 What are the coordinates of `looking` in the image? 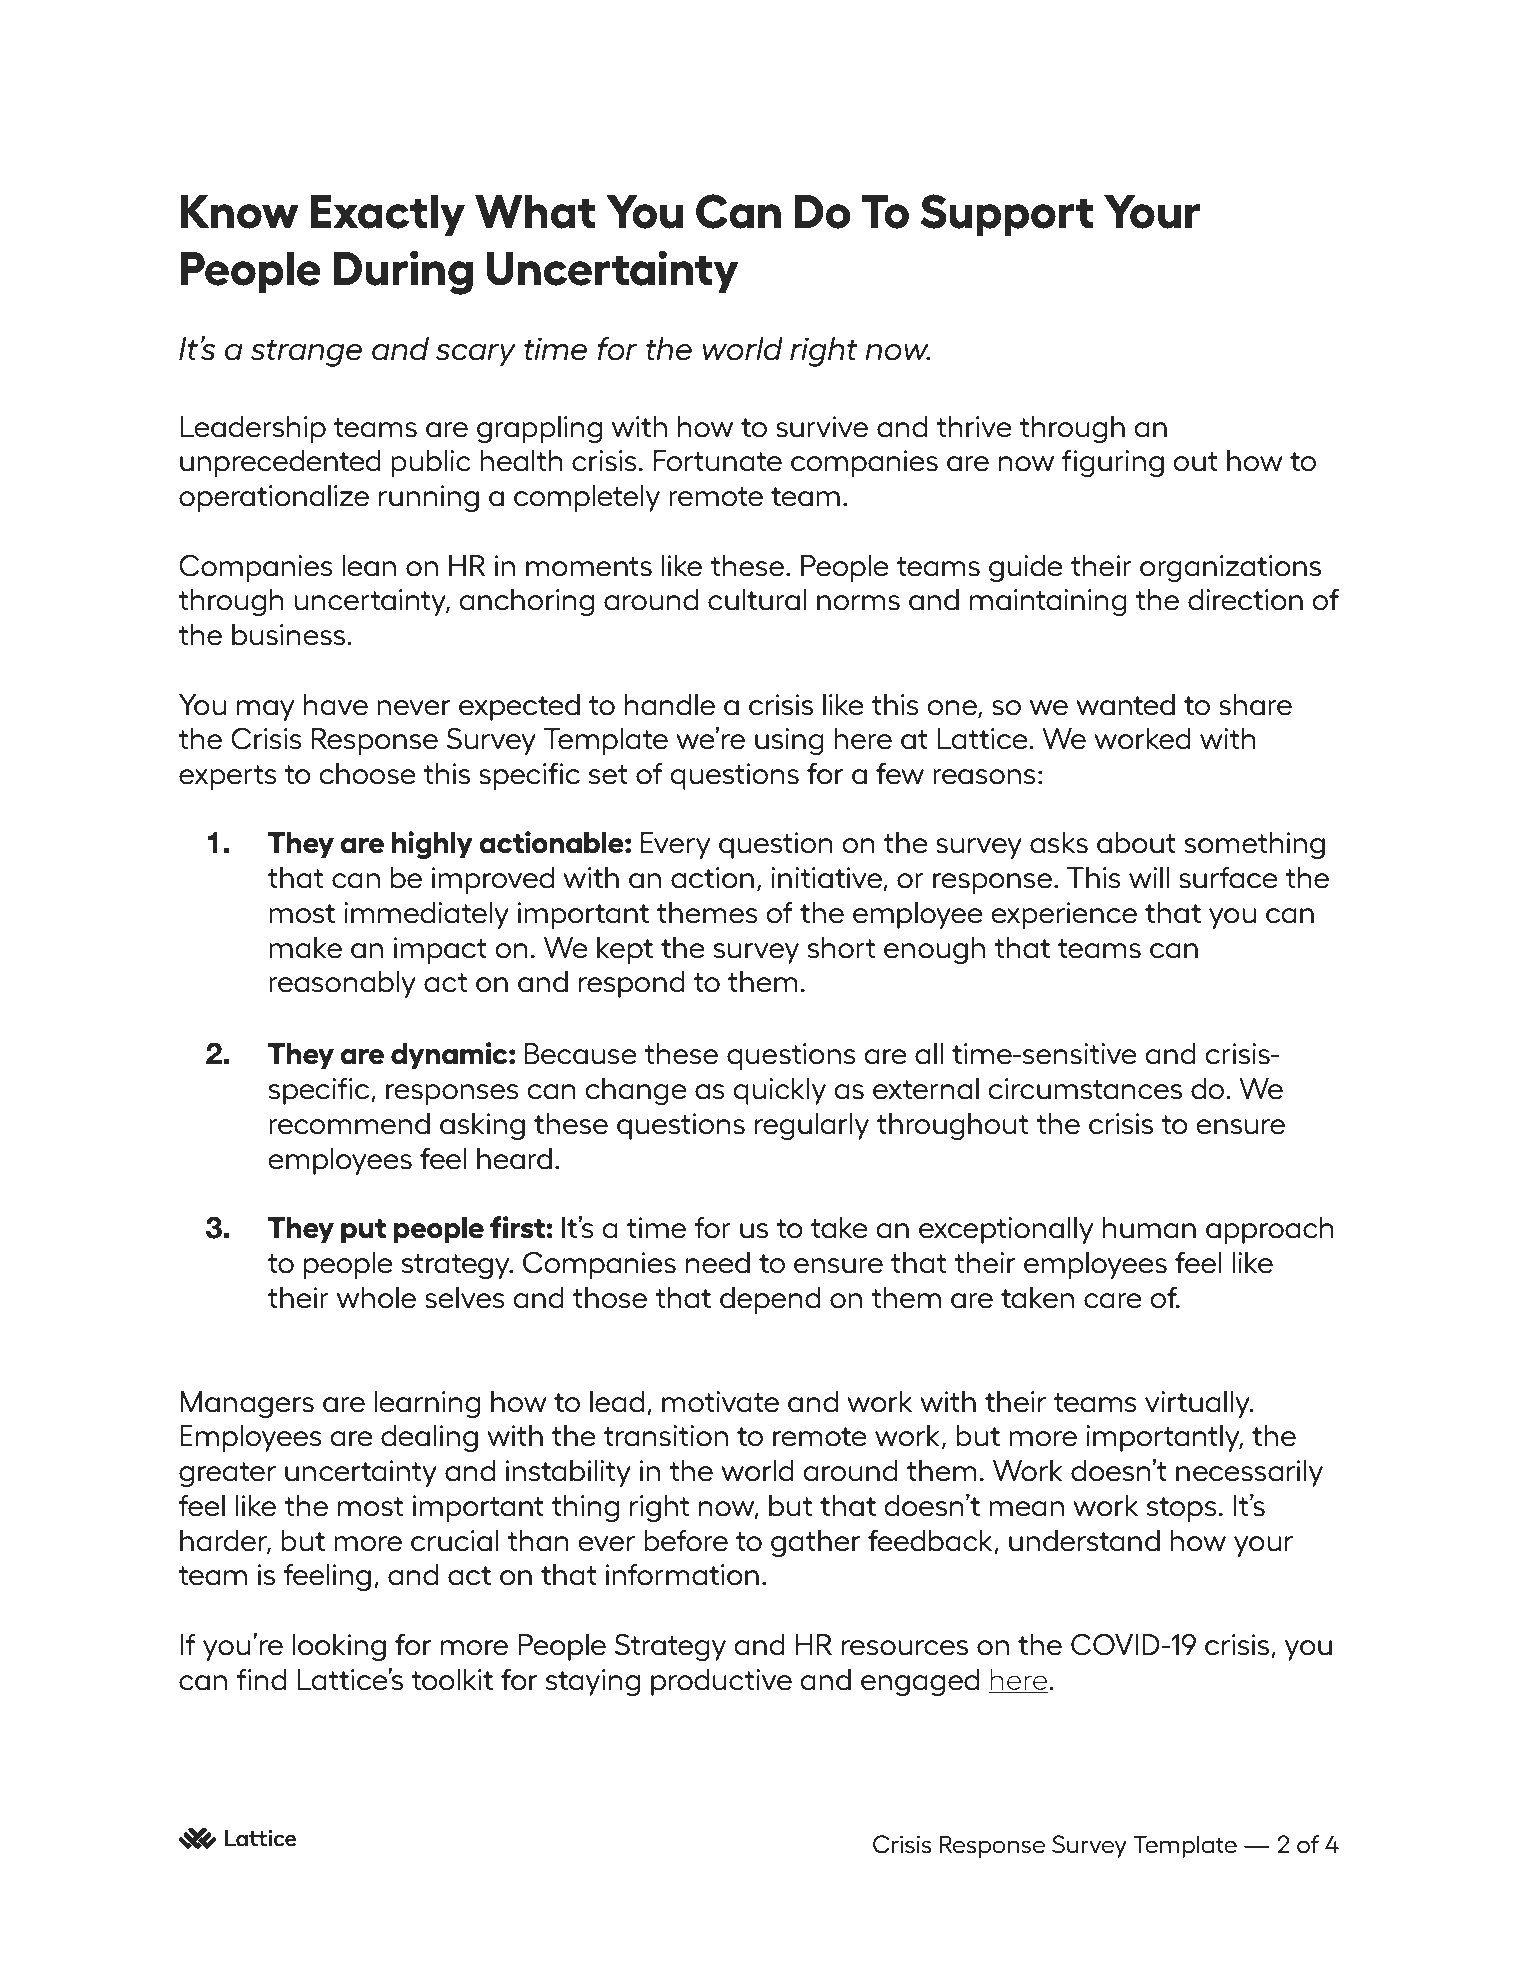 It's located at (339, 1647).
